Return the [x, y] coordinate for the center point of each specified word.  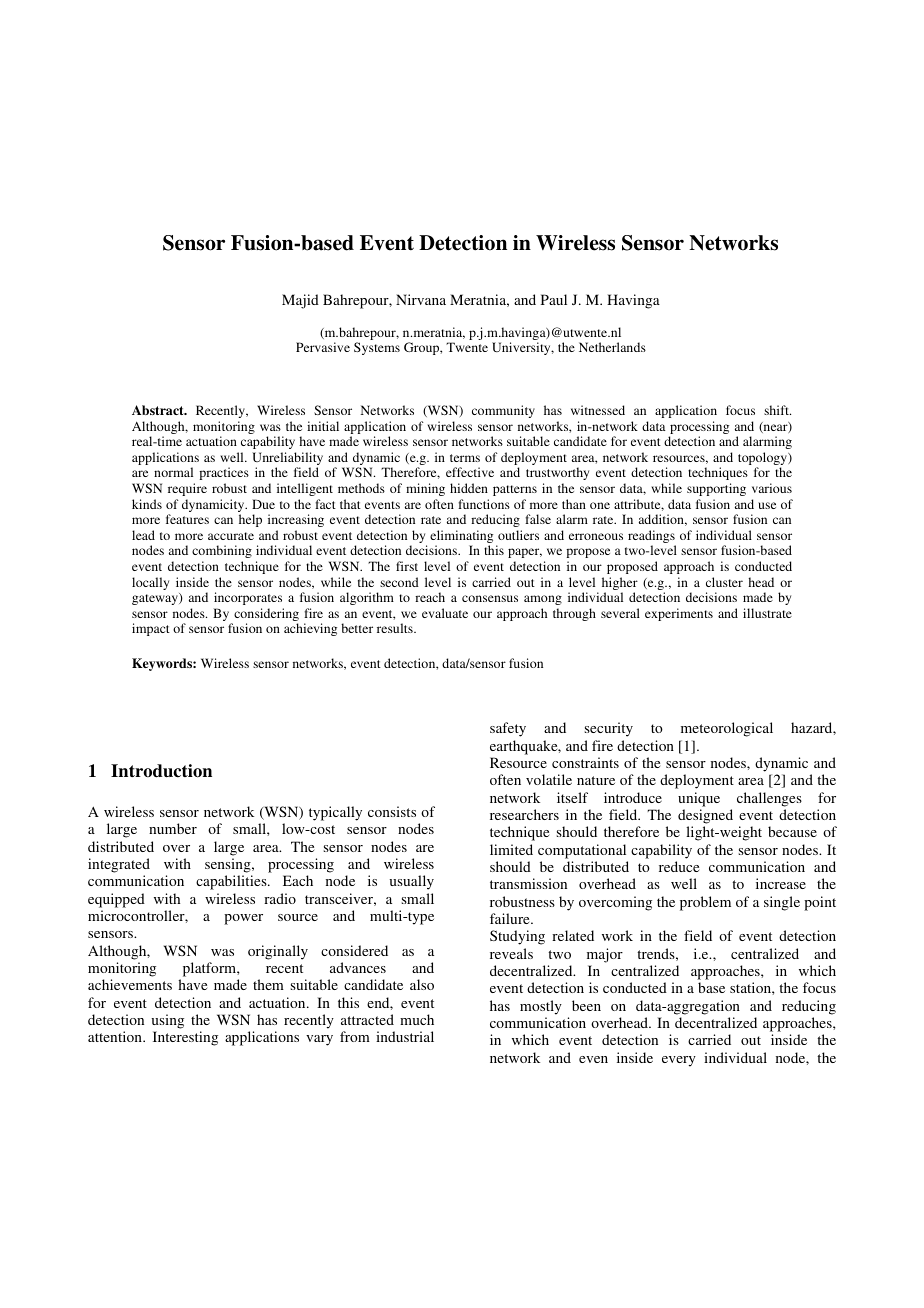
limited [511, 849]
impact [151, 629]
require [187, 489]
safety [508, 729]
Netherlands [612, 347]
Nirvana [421, 299]
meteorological [727, 729]
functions [484, 504]
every [679, 1061]
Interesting [185, 1038]
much [417, 1019]
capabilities [232, 882]
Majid [300, 301]
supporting [716, 489]
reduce [679, 866]
